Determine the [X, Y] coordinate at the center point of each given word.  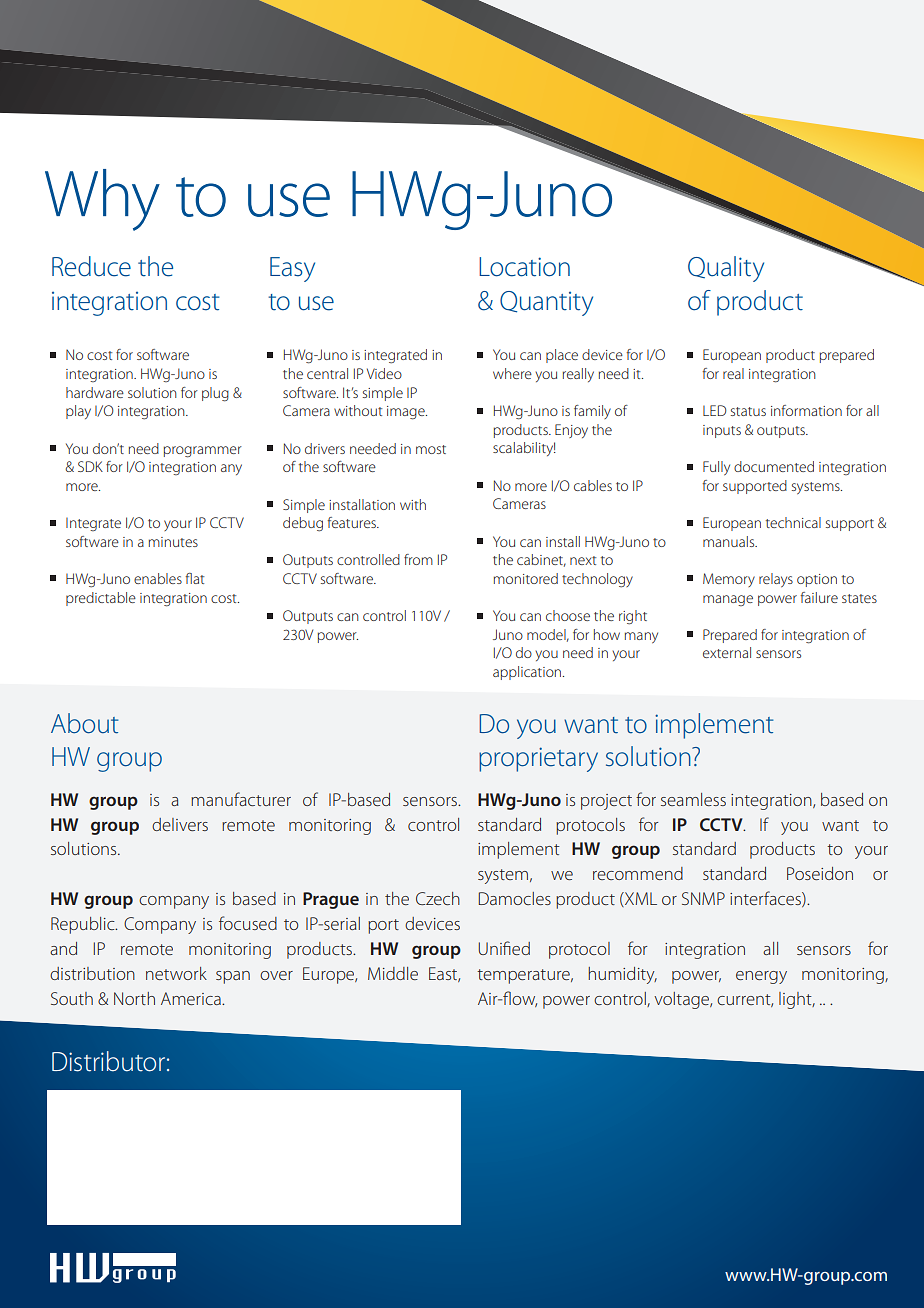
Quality [726, 269]
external [727, 652]
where [512, 373]
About [84, 723]
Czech [438, 898]
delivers [180, 824]
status [748, 411]
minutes [173, 542]
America [192, 998]
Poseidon [820, 873]
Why [102, 200]
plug [215, 394]
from [418, 559]
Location [524, 267]
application [528, 673]
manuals [730, 541]
